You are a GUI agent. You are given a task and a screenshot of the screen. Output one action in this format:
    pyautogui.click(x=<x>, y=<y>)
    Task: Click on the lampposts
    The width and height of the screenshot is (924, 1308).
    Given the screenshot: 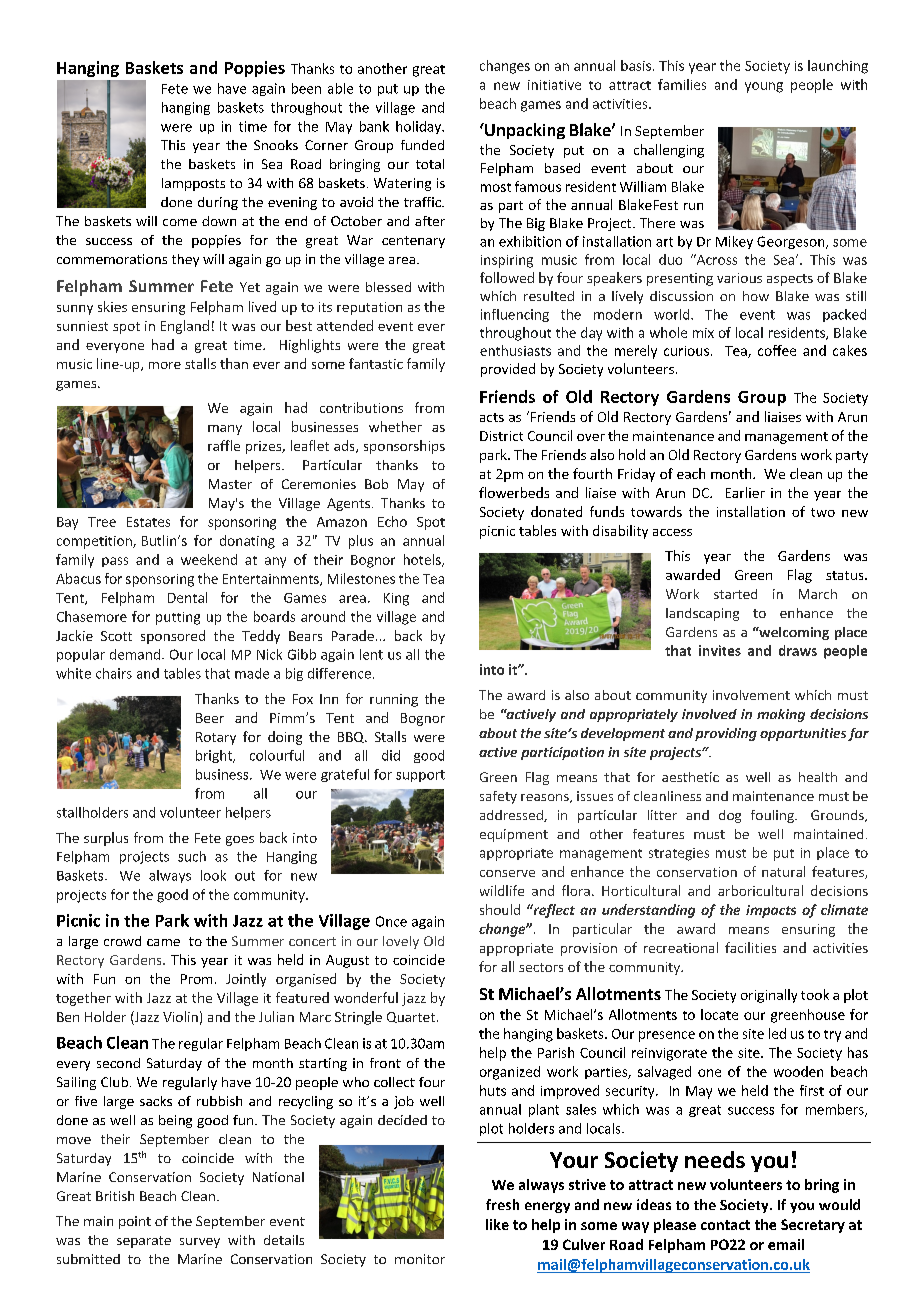 What is the action you would take?
    pyautogui.click(x=193, y=184)
